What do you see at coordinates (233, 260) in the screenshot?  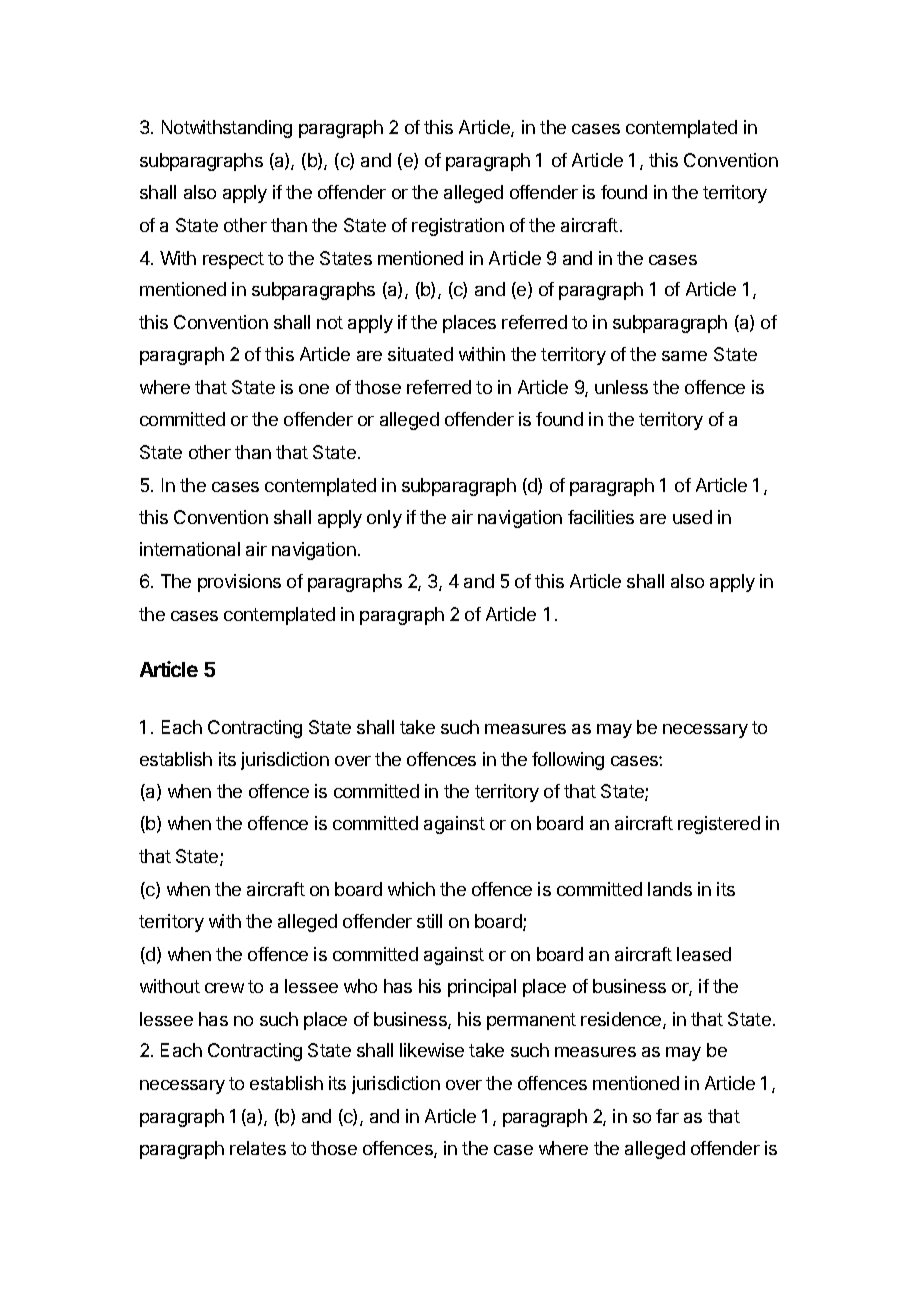 I see `respect` at bounding box center [233, 260].
